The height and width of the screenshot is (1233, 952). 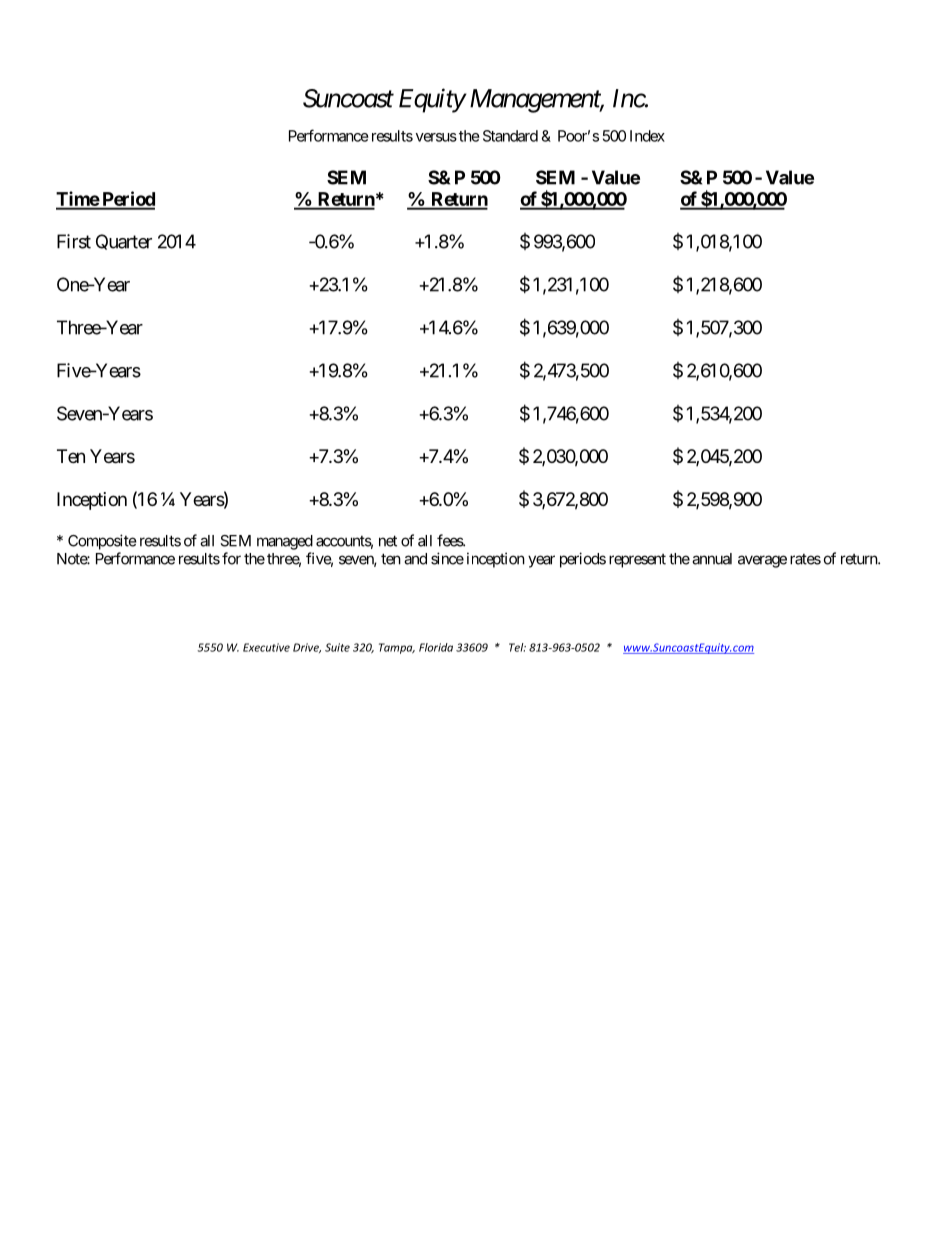 What do you see at coordinates (74, 241) in the screenshot?
I see `First` at bounding box center [74, 241].
